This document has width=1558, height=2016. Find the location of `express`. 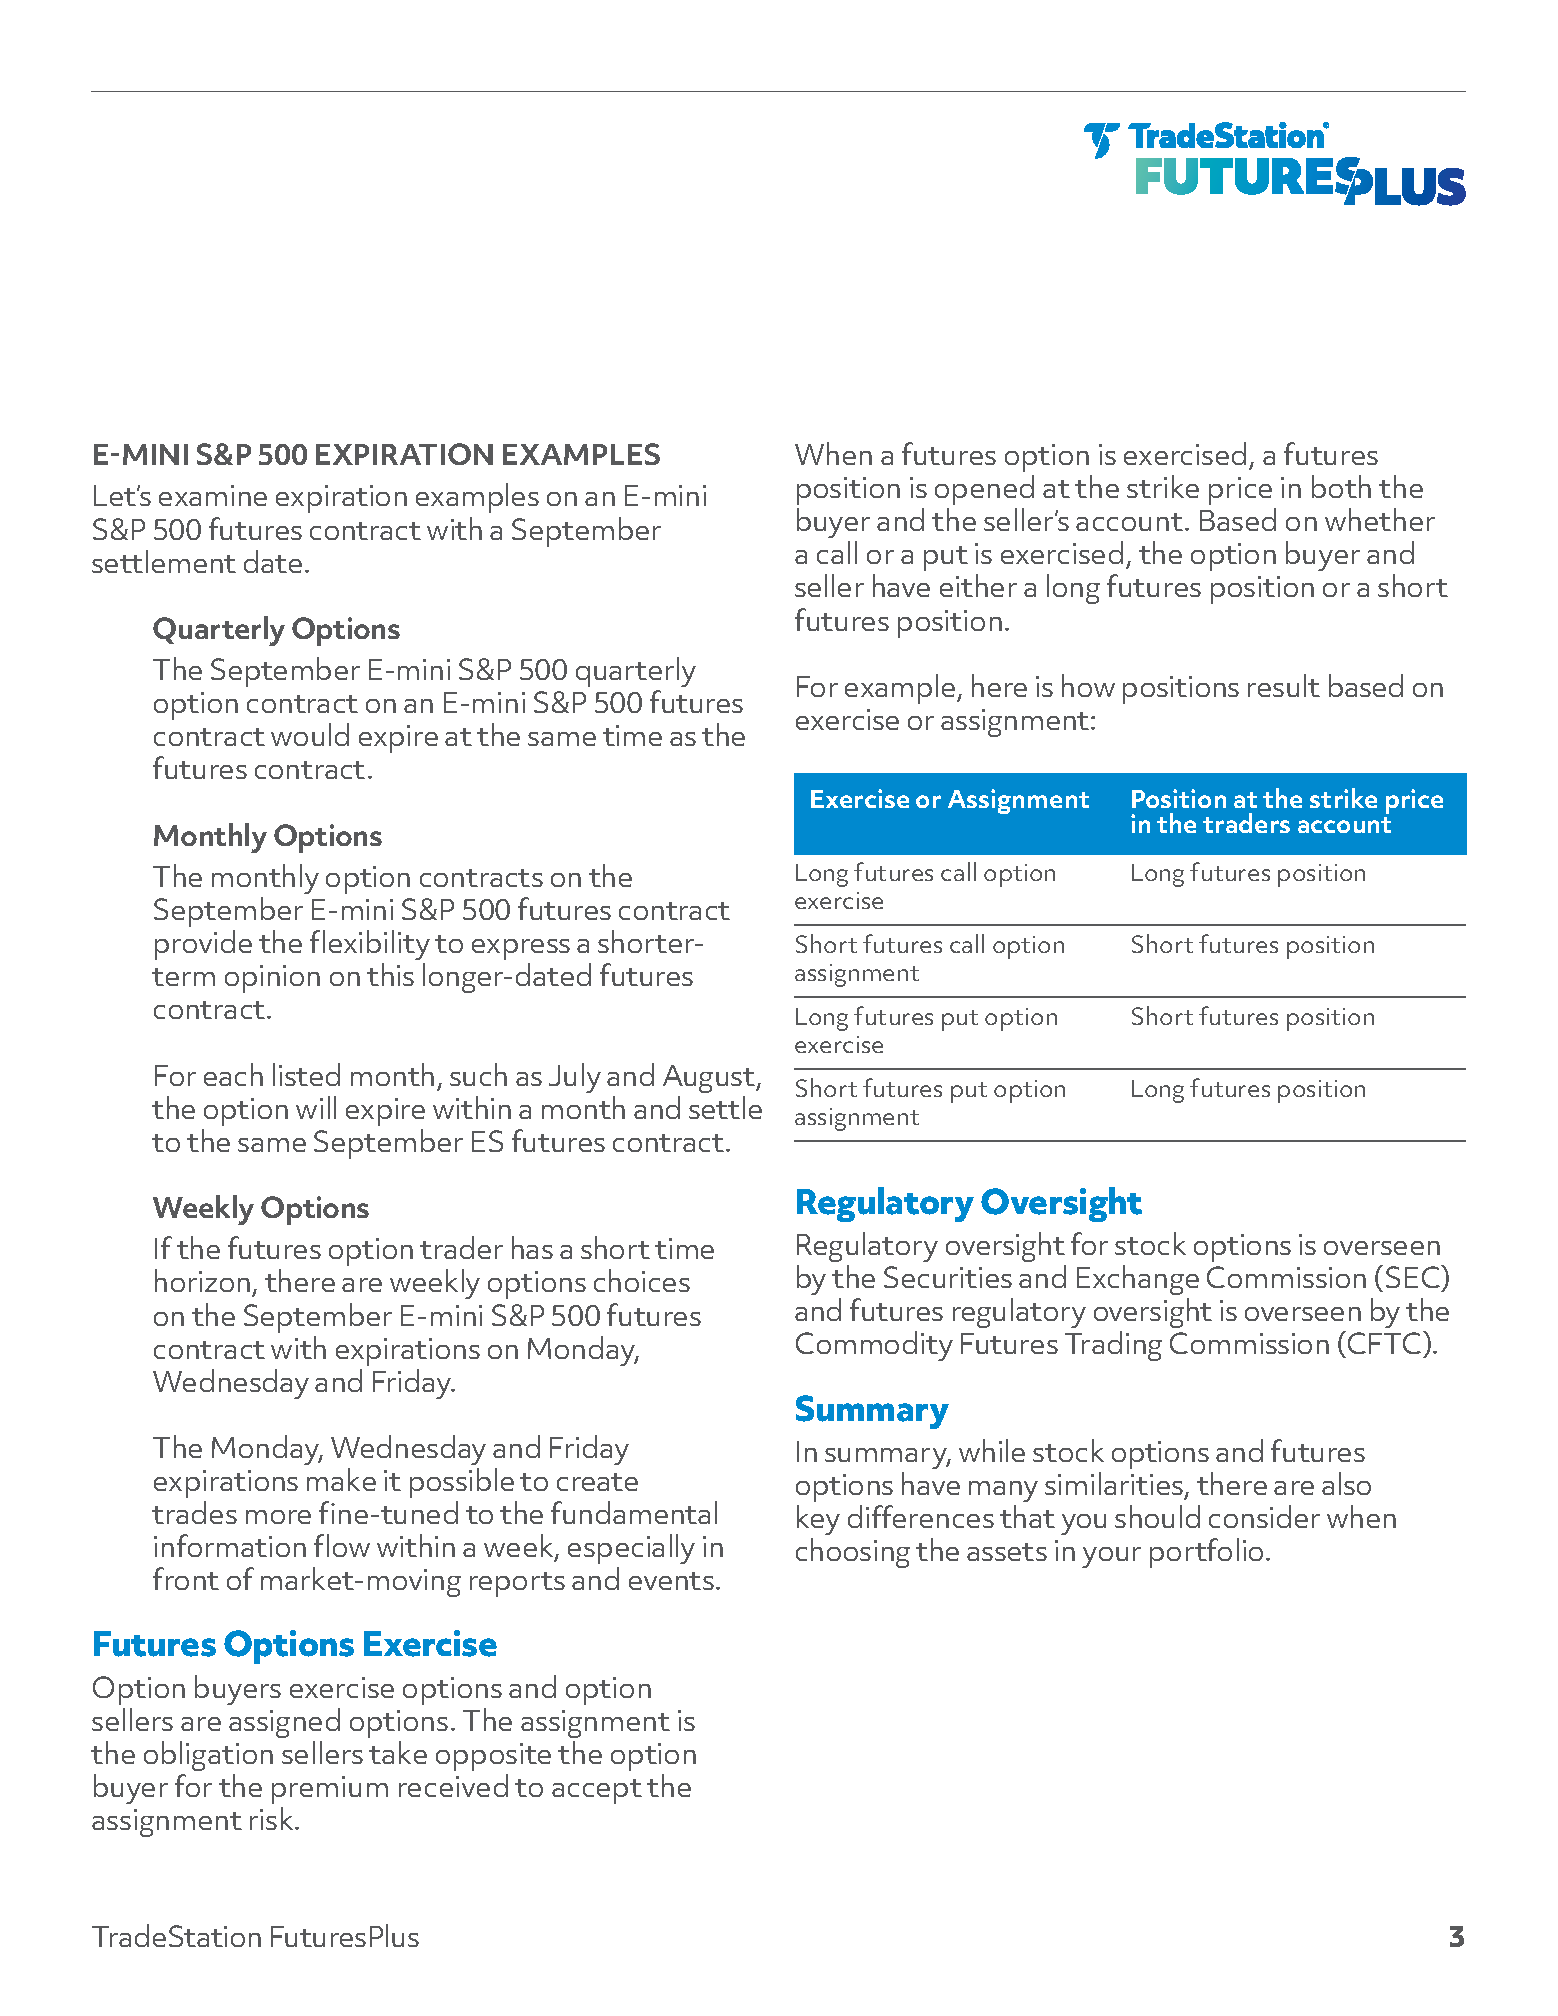

express is located at coordinates (521, 949).
